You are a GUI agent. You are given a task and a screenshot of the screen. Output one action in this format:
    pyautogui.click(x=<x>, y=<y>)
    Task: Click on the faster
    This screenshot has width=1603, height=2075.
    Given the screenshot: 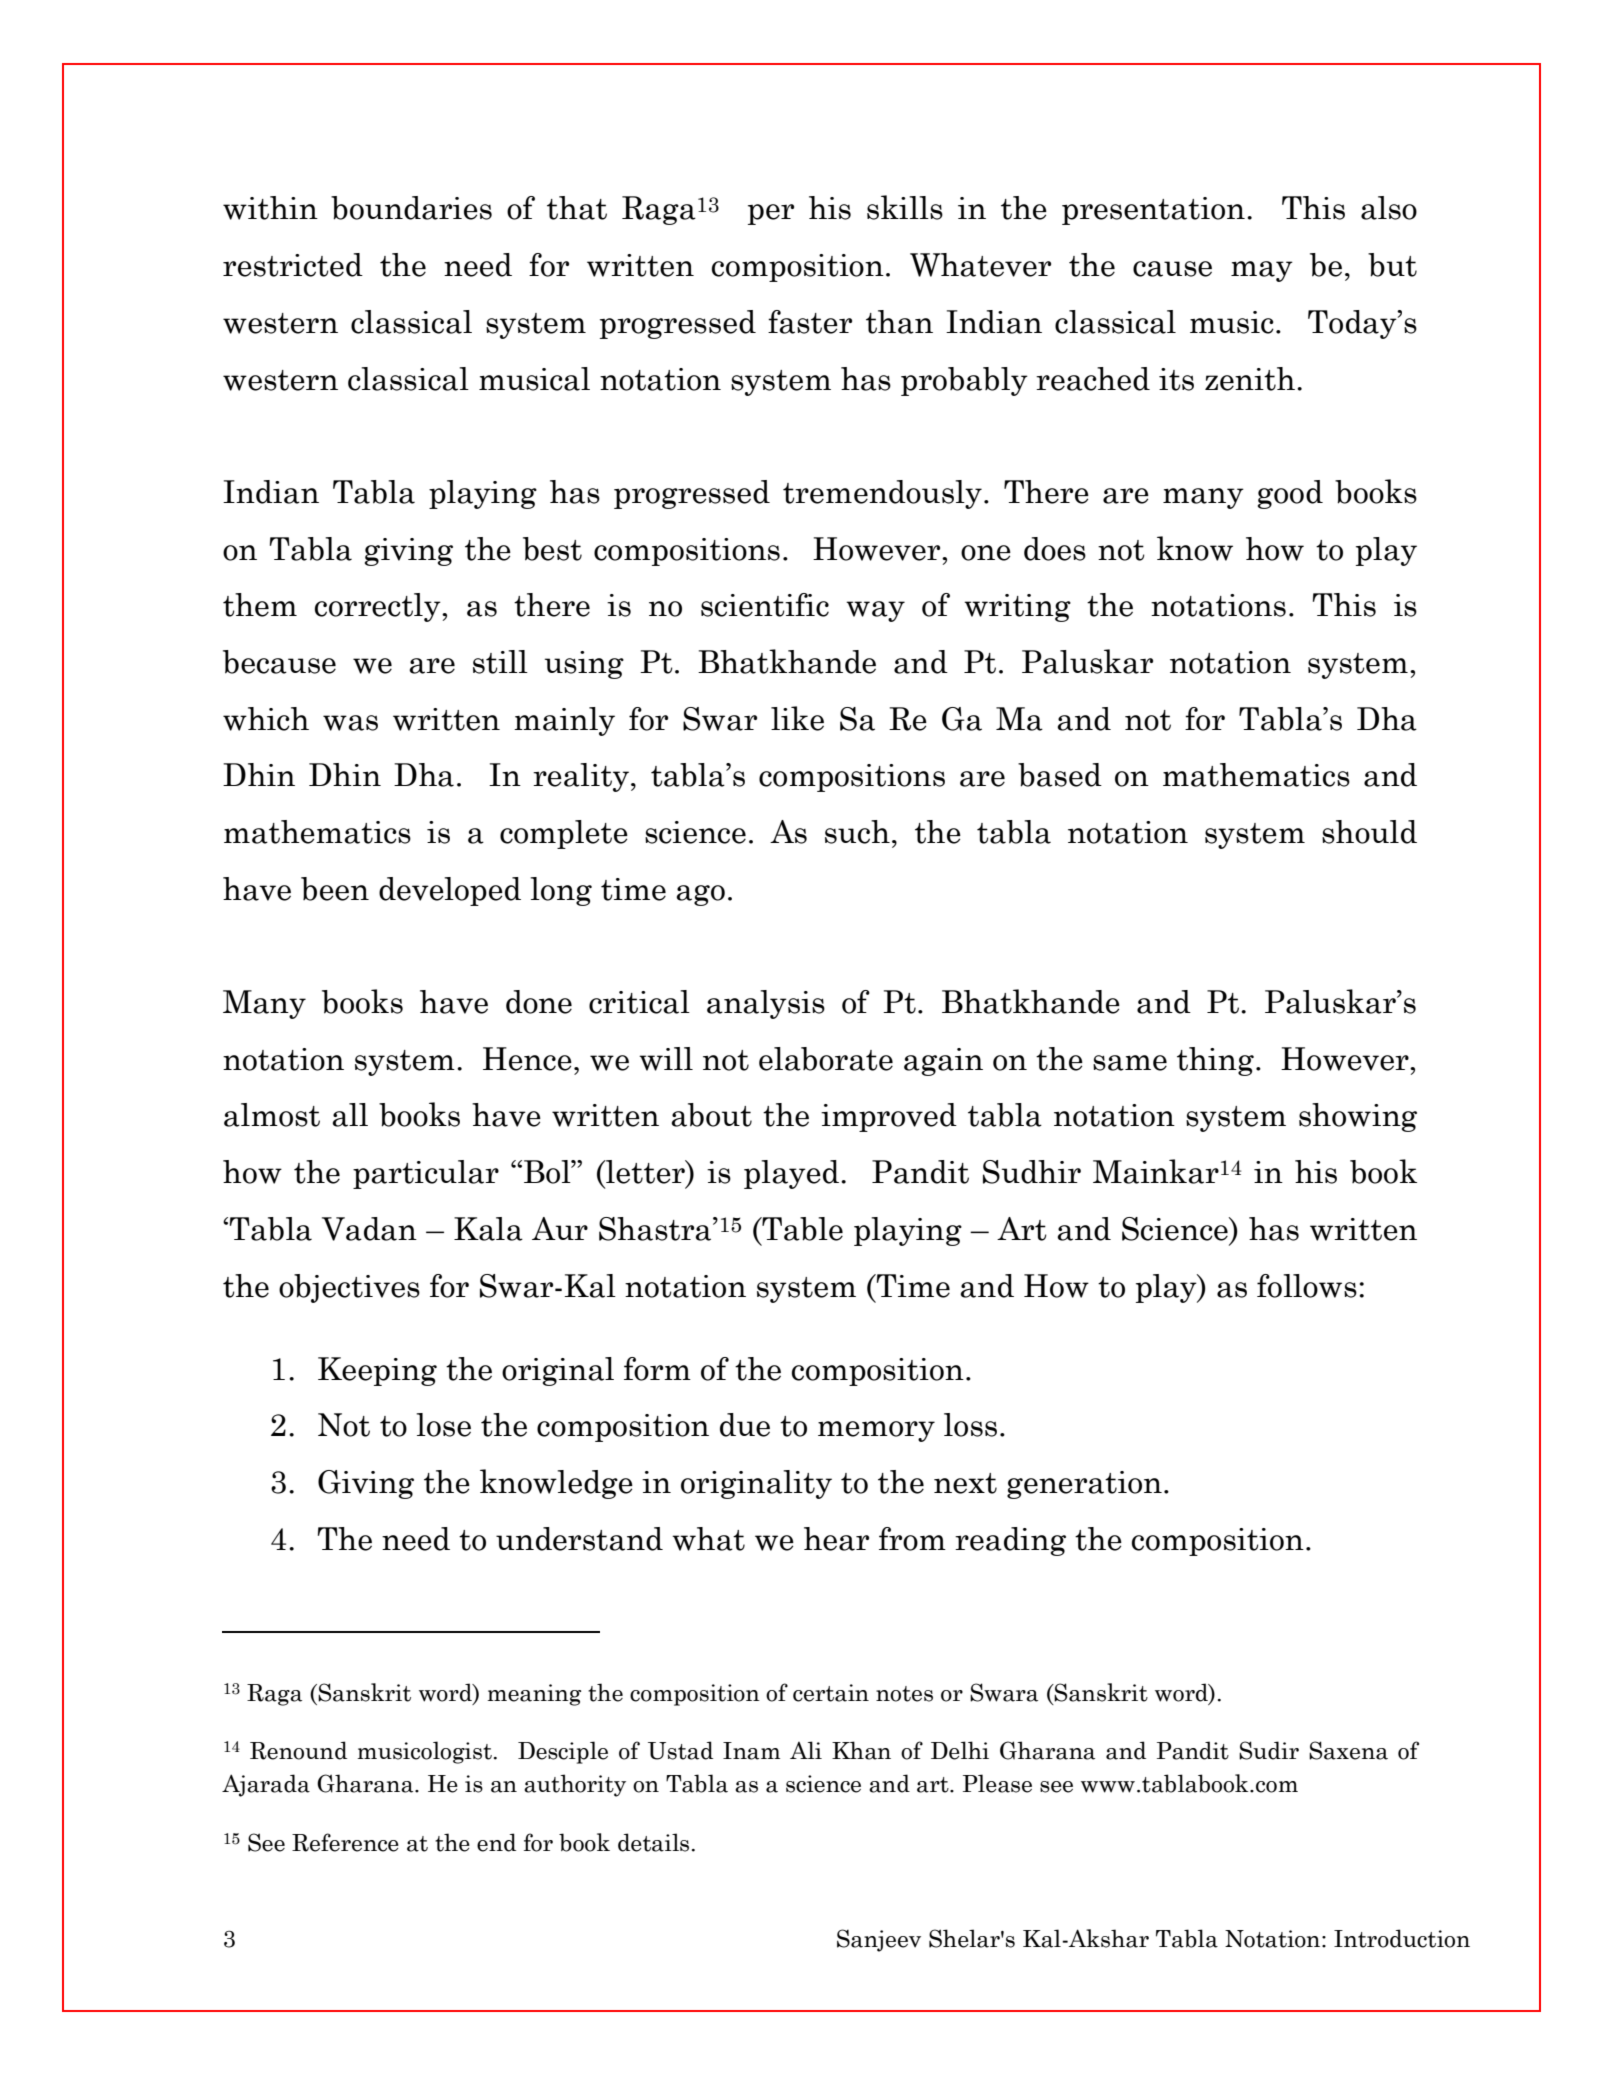 What is the action you would take?
    pyautogui.click(x=810, y=322)
